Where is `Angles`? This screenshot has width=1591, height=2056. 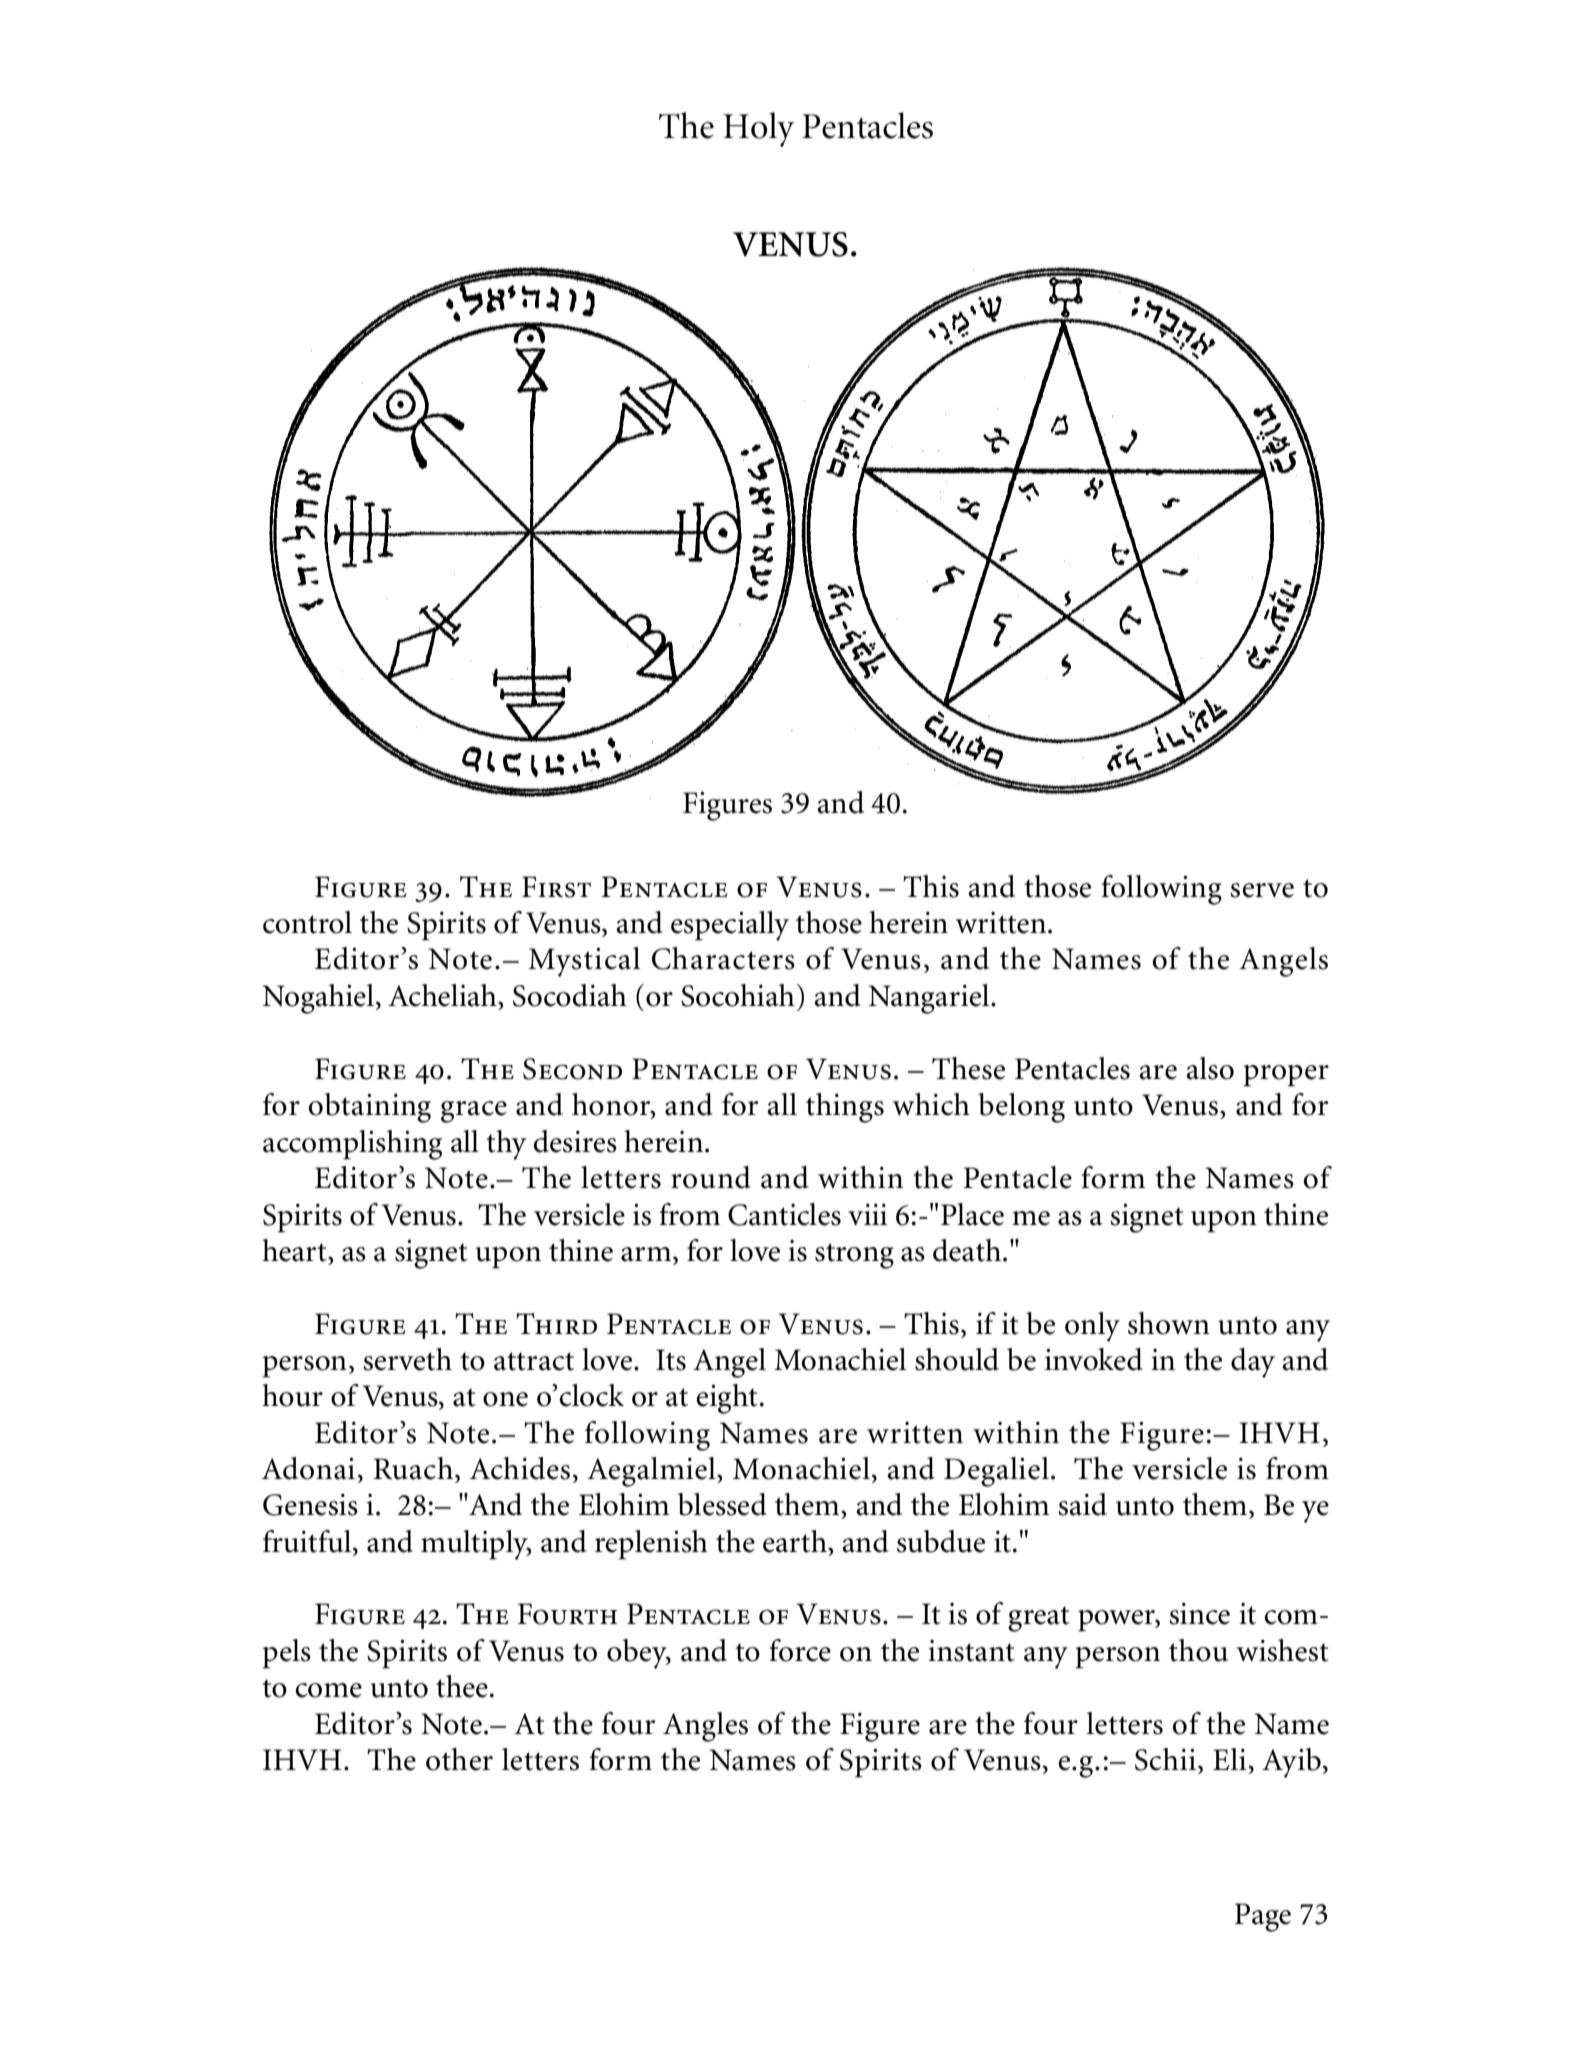 Angles is located at coordinates (705, 1727).
